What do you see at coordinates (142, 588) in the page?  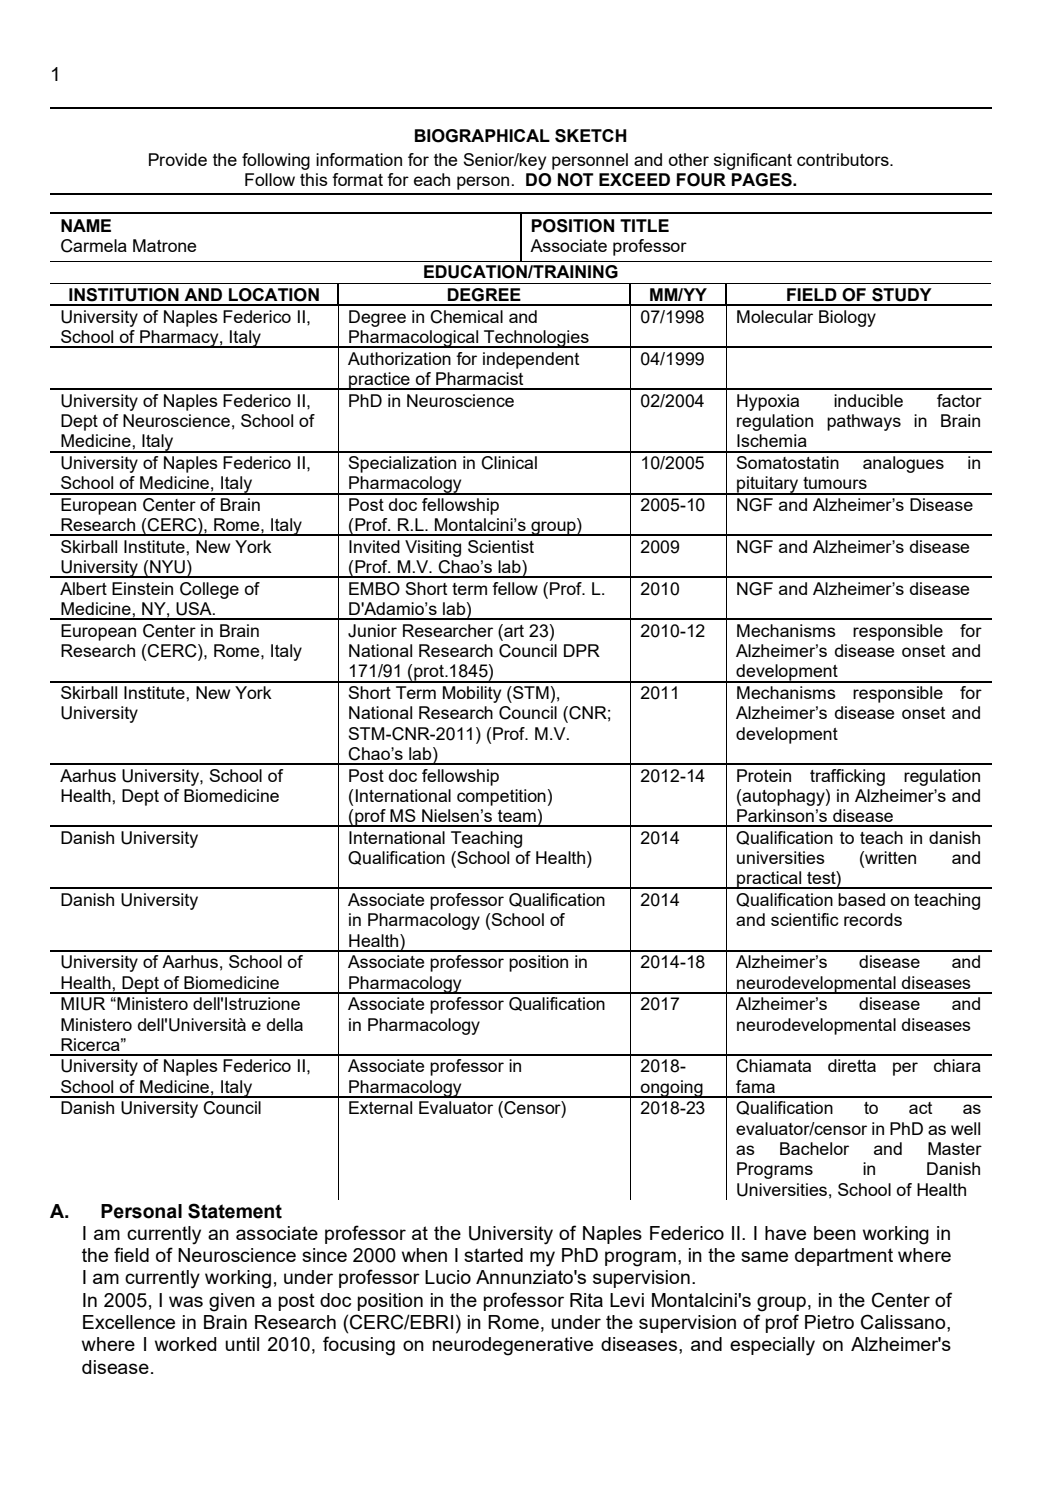 I see `Einstein` at bounding box center [142, 588].
